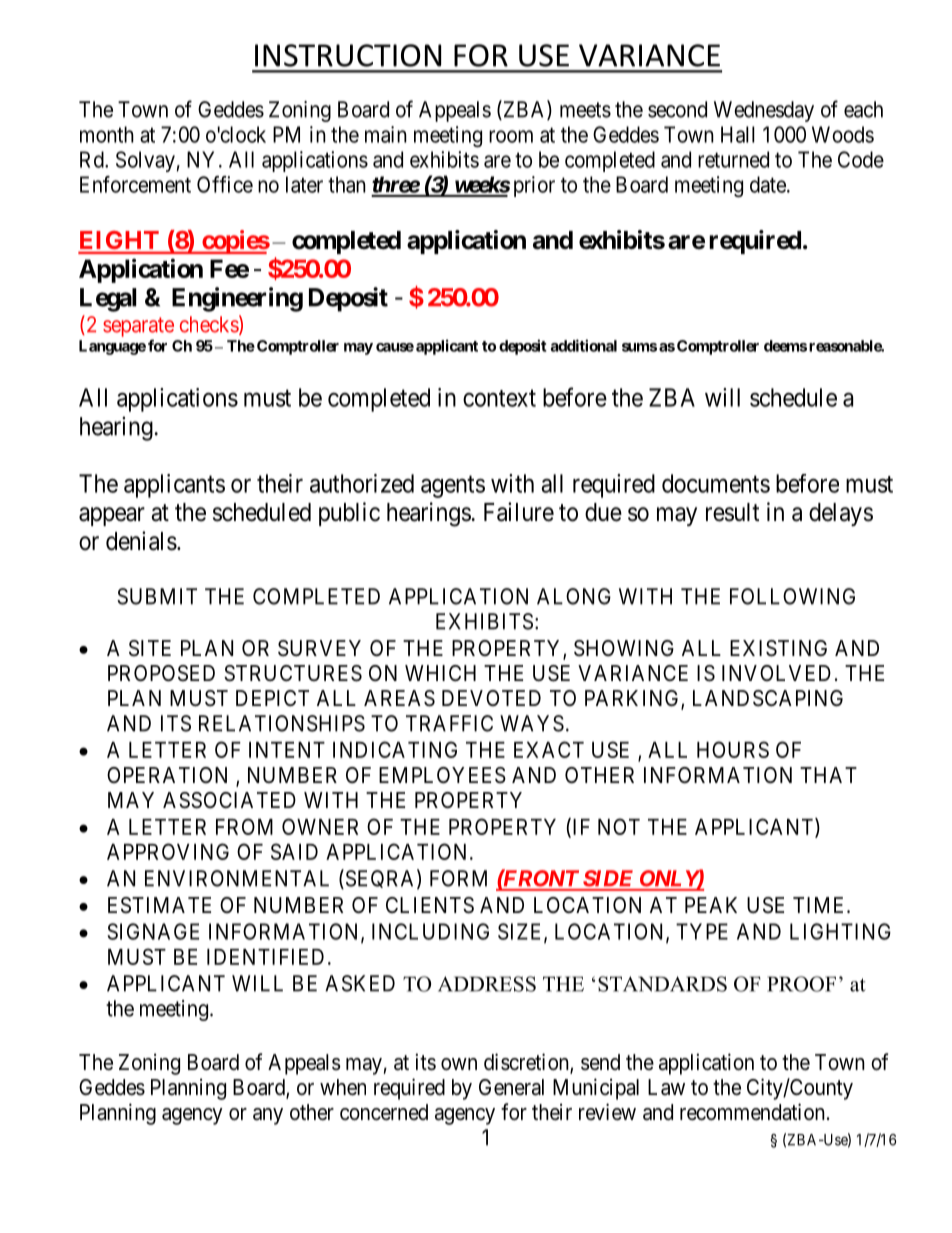 The image size is (952, 1233). What do you see at coordinates (584, 345) in the screenshot?
I see `additional` at bounding box center [584, 345].
